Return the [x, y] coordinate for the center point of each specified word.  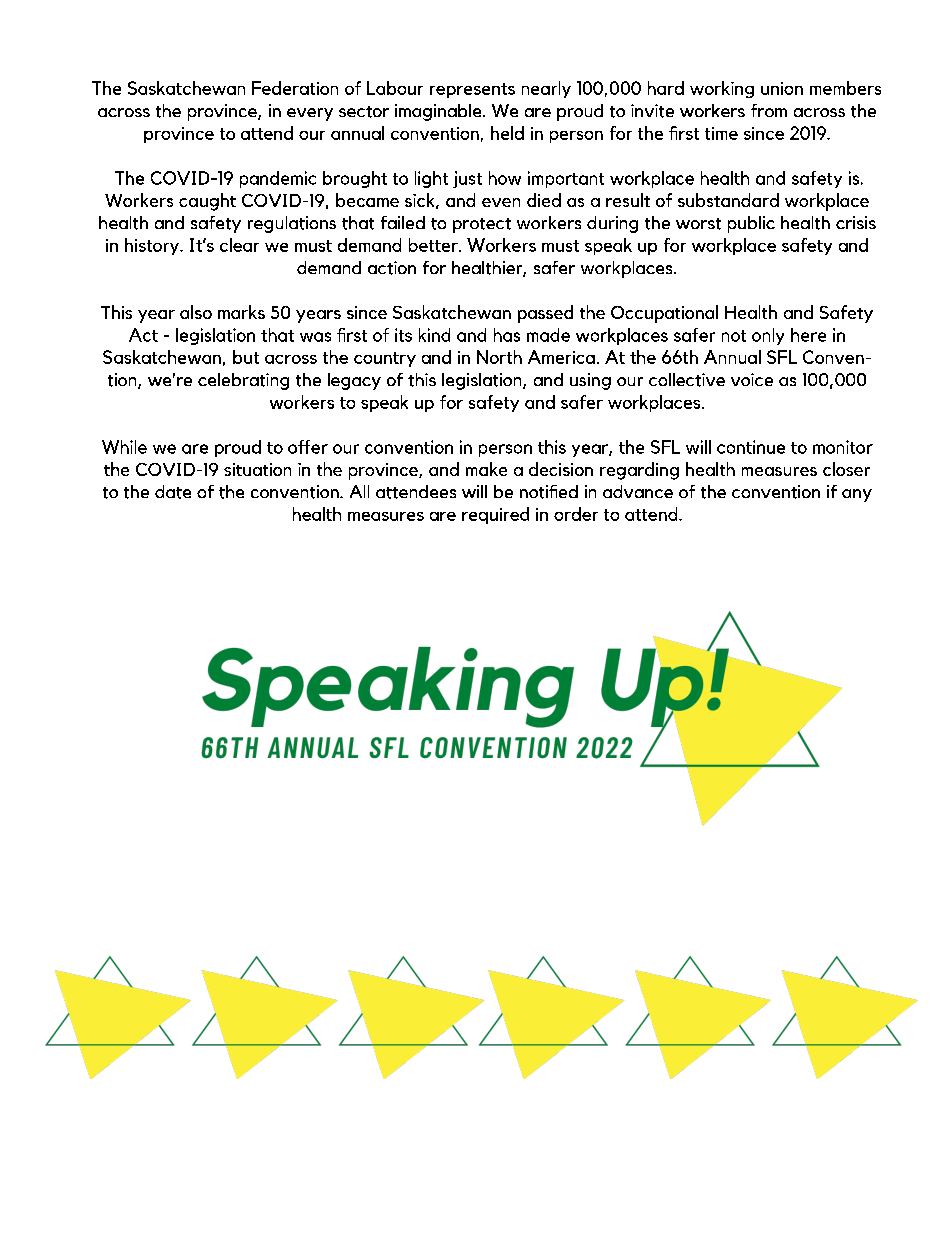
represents [472, 90]
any [857, 495]
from [769, 110]
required [495, 515]
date [173, 492]
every [310, 114]
